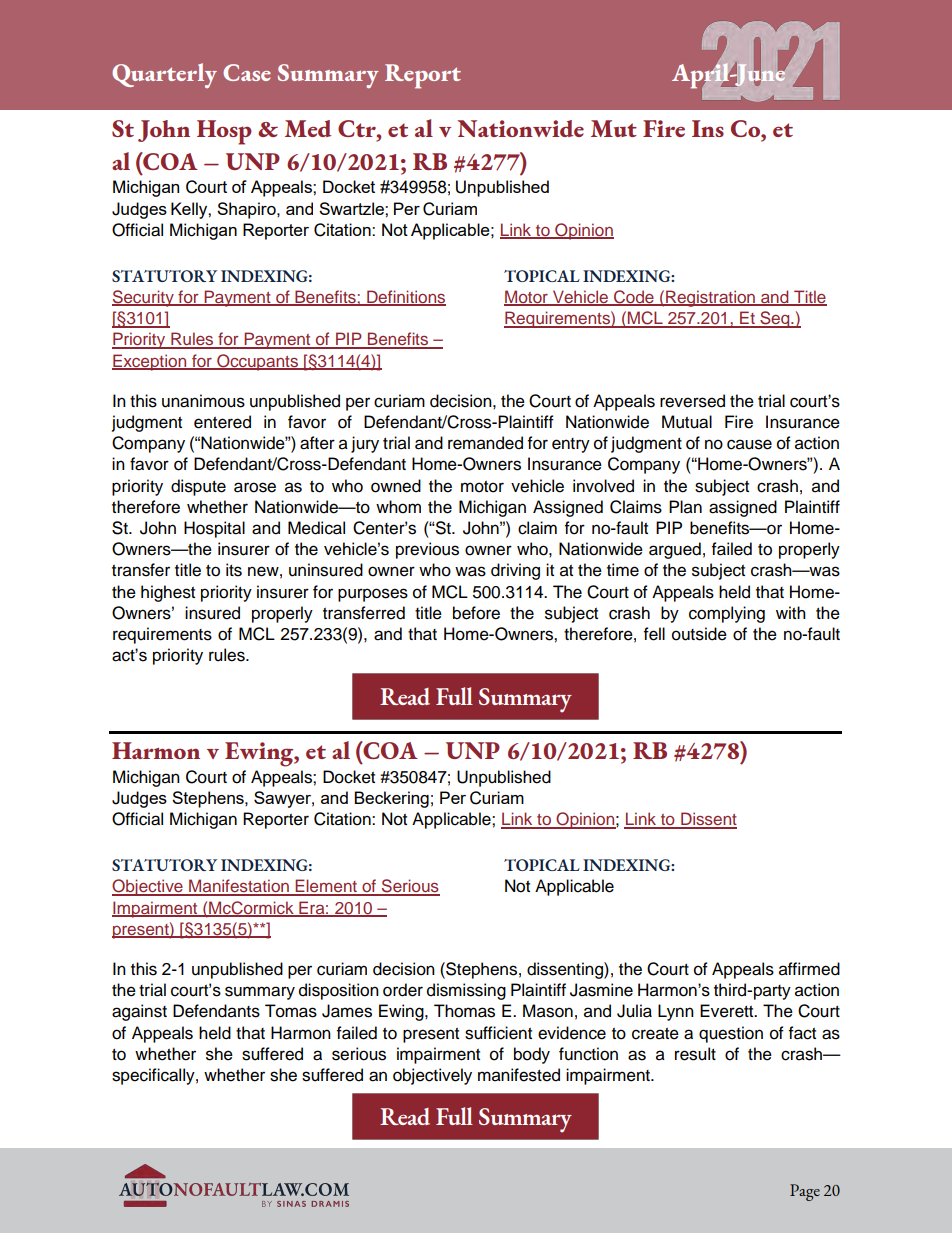 This screenshot has height=1233, width=952. What do you see at coordinates (239, 887) in the screenshot?
I see `Manifestation` at bounding box center [239, 887].
